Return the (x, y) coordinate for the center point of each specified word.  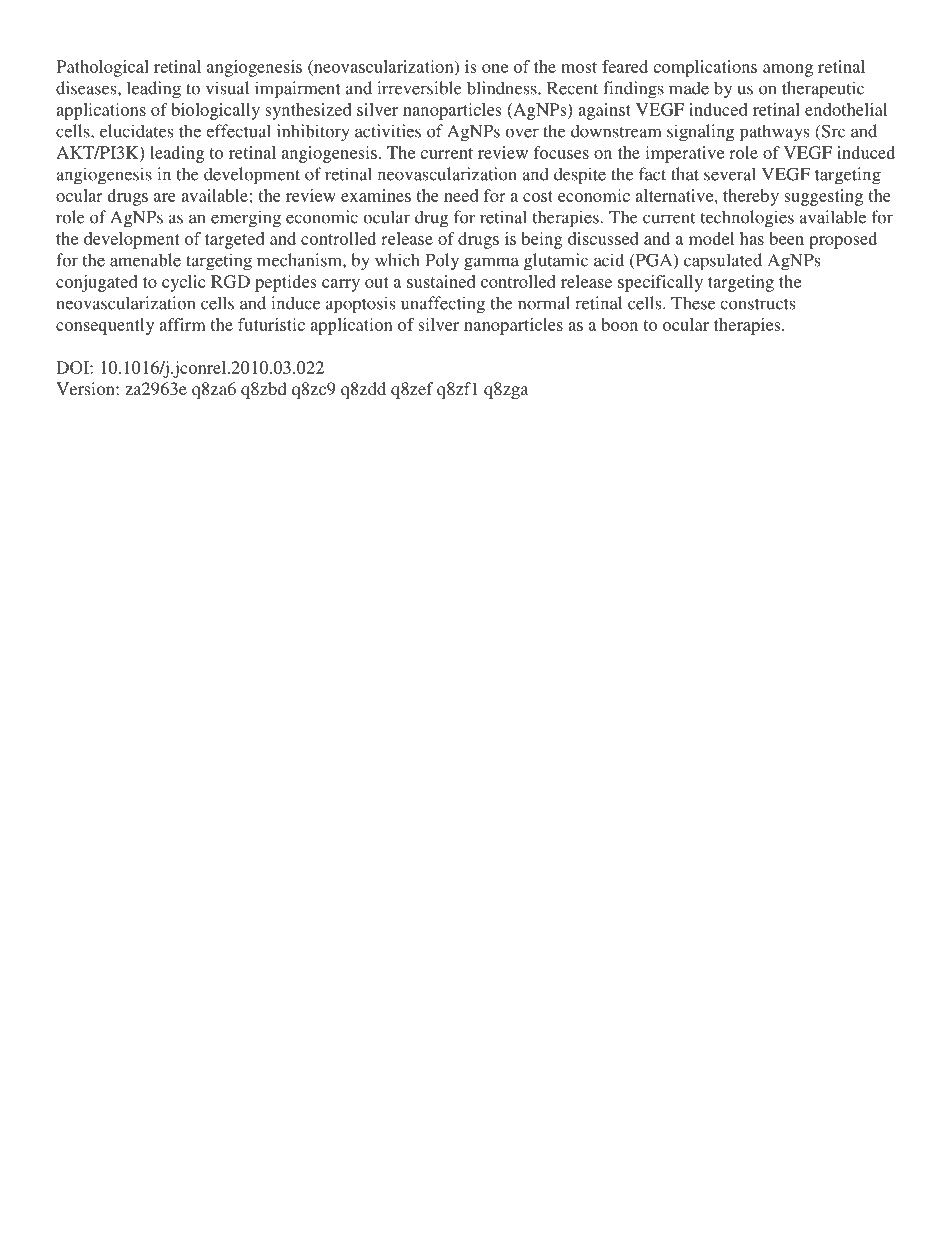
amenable (145, 260)
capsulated (723, 262)
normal (544, 303)
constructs (757, 304)
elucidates (136, 131)
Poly (442, 262)
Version (86, 388)
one (495, 68)
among (788, 70)
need (461, 195)
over (522, 133)
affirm (182, 324)
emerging (246, 219)
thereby (751, 197)
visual (227, 88)
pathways (774, 133)
